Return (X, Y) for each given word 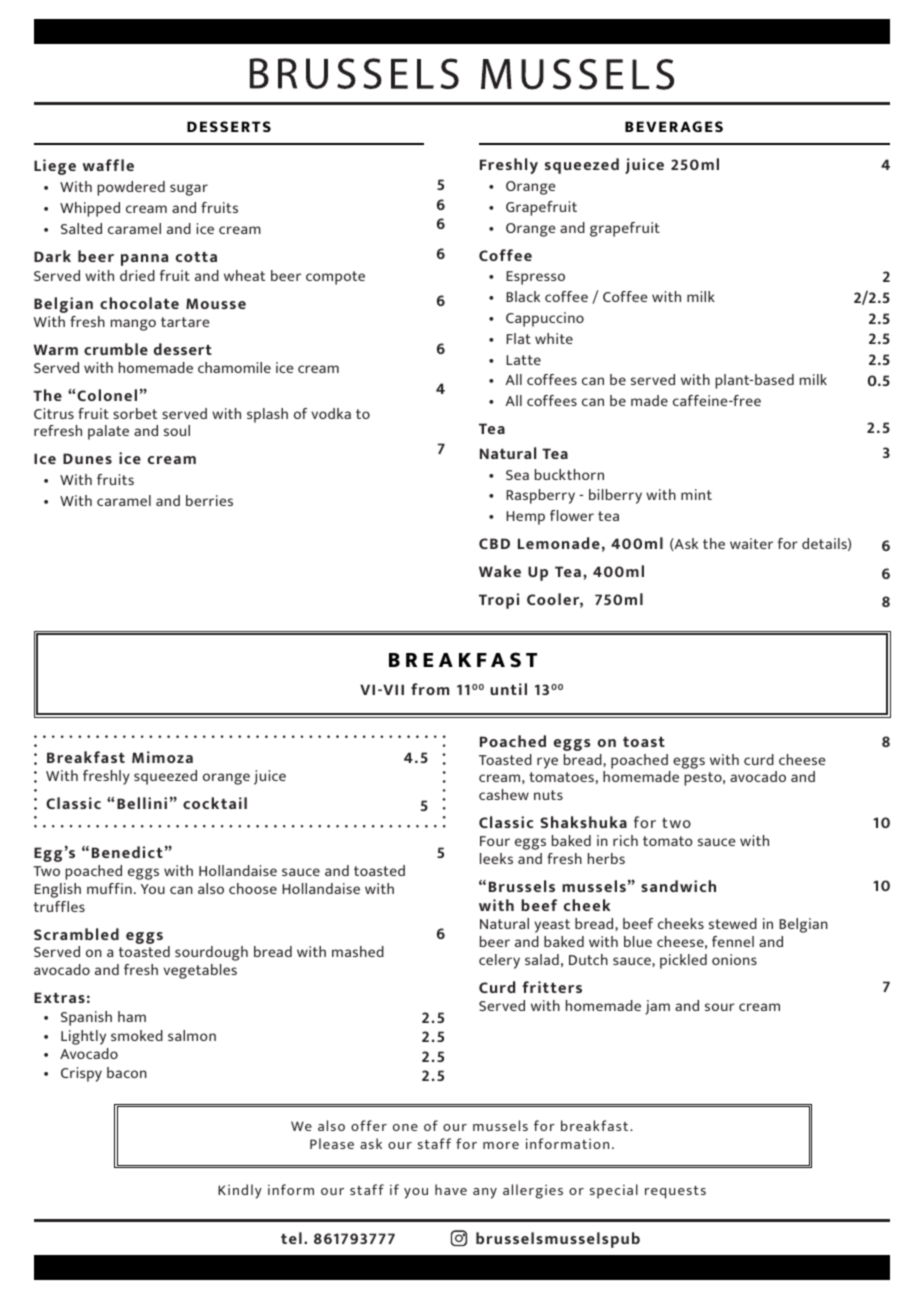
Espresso (535, 278)
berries (209, 500)
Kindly (240, 1191)
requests (675, 1192)
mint (696, 494)
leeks (496, 858)
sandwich (678, 886)
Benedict (127, 852)
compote (335, 278)
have (451, 1189)
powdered (131, 188)
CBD (494, 543)
